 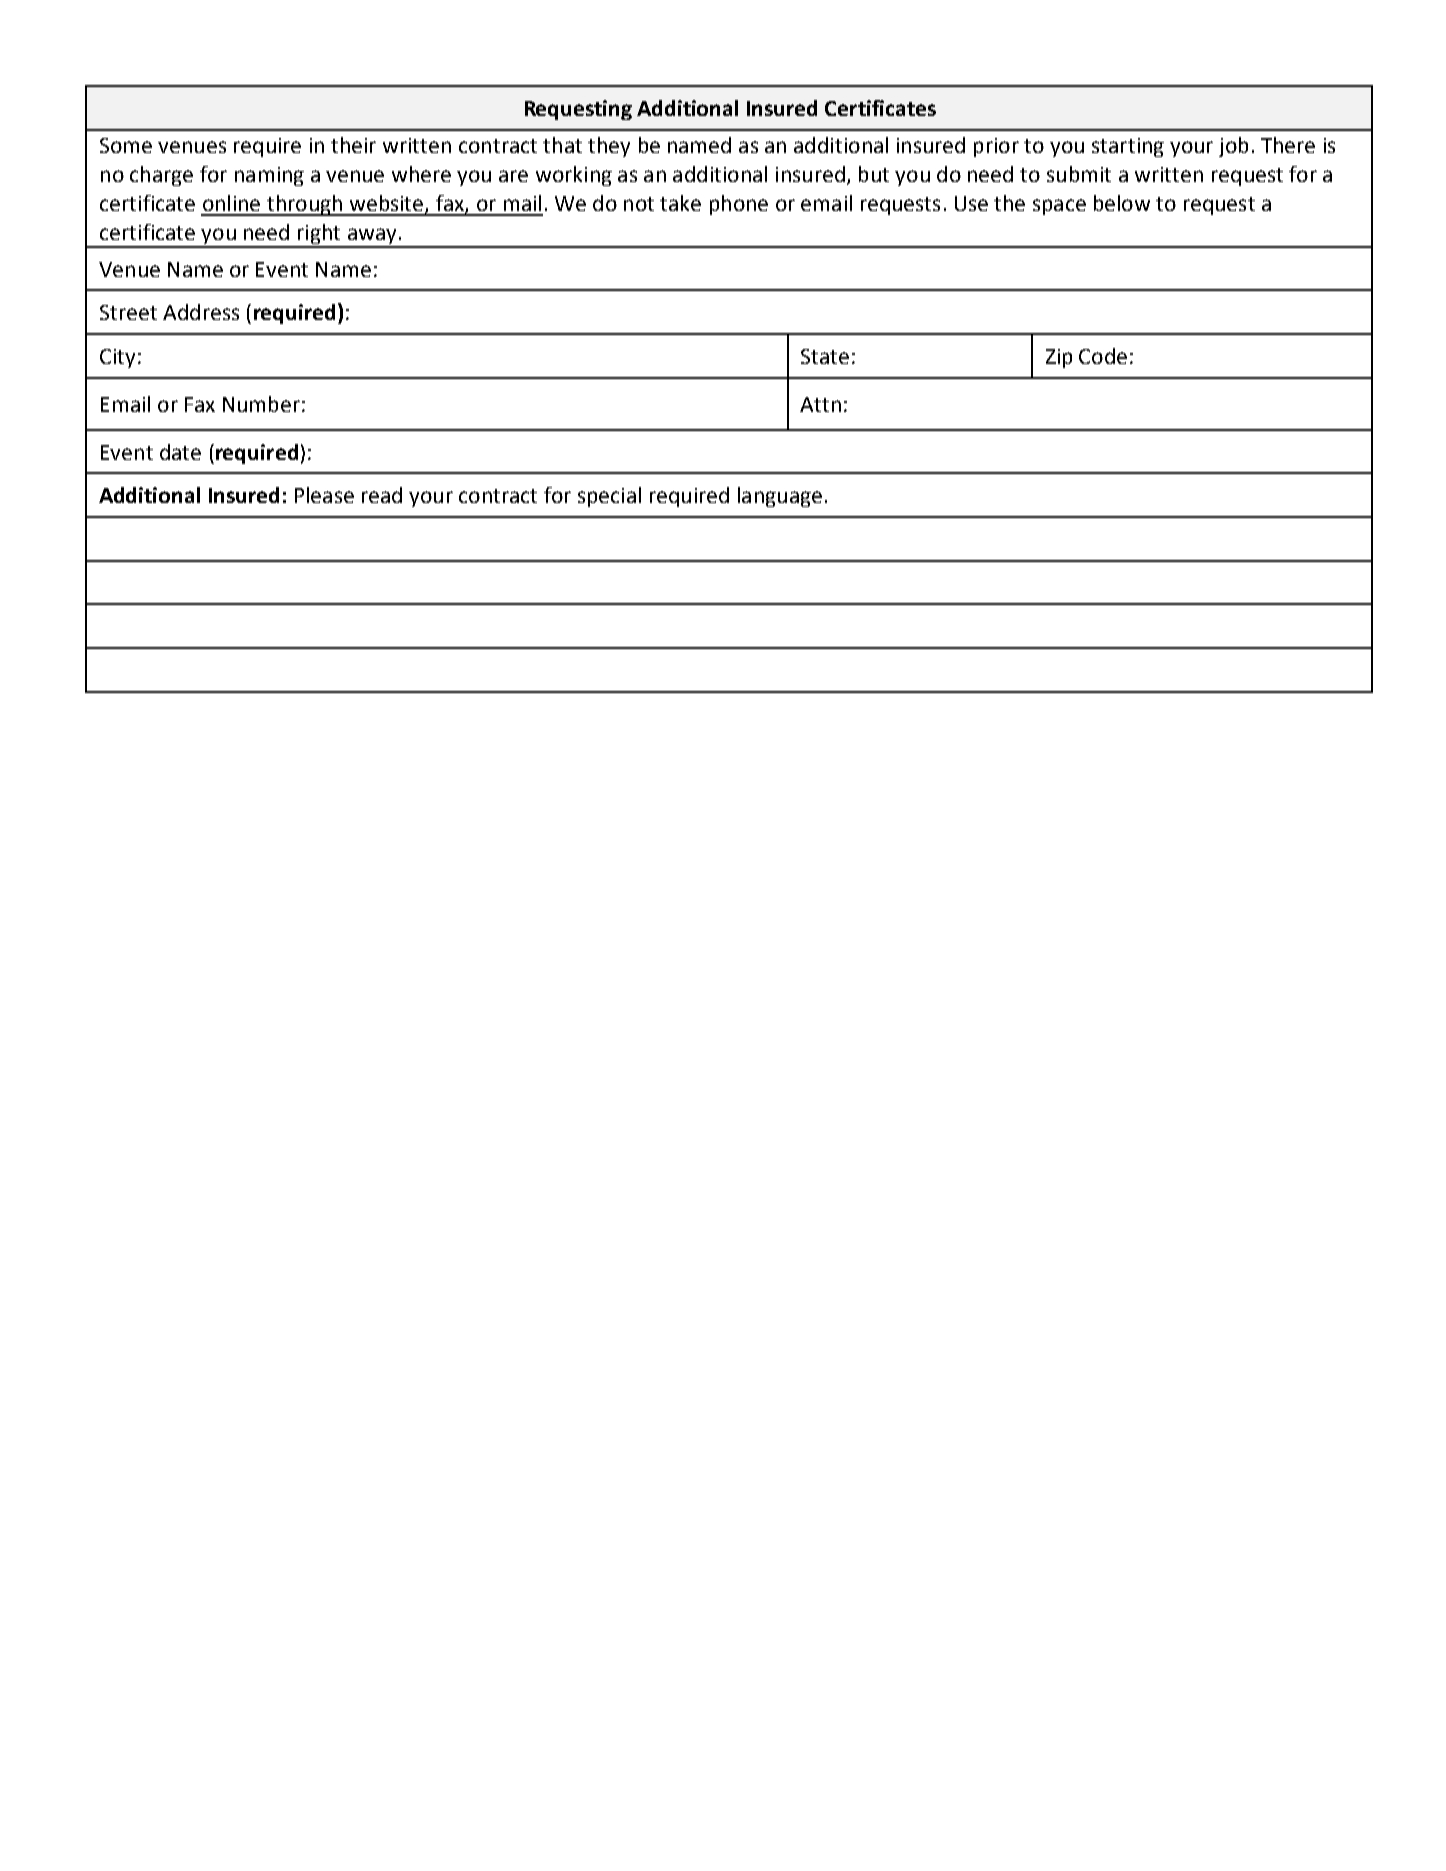 What do you see at coordinates (324, 495) in the document?
I see `Please` at bounding box center [324, 495].
